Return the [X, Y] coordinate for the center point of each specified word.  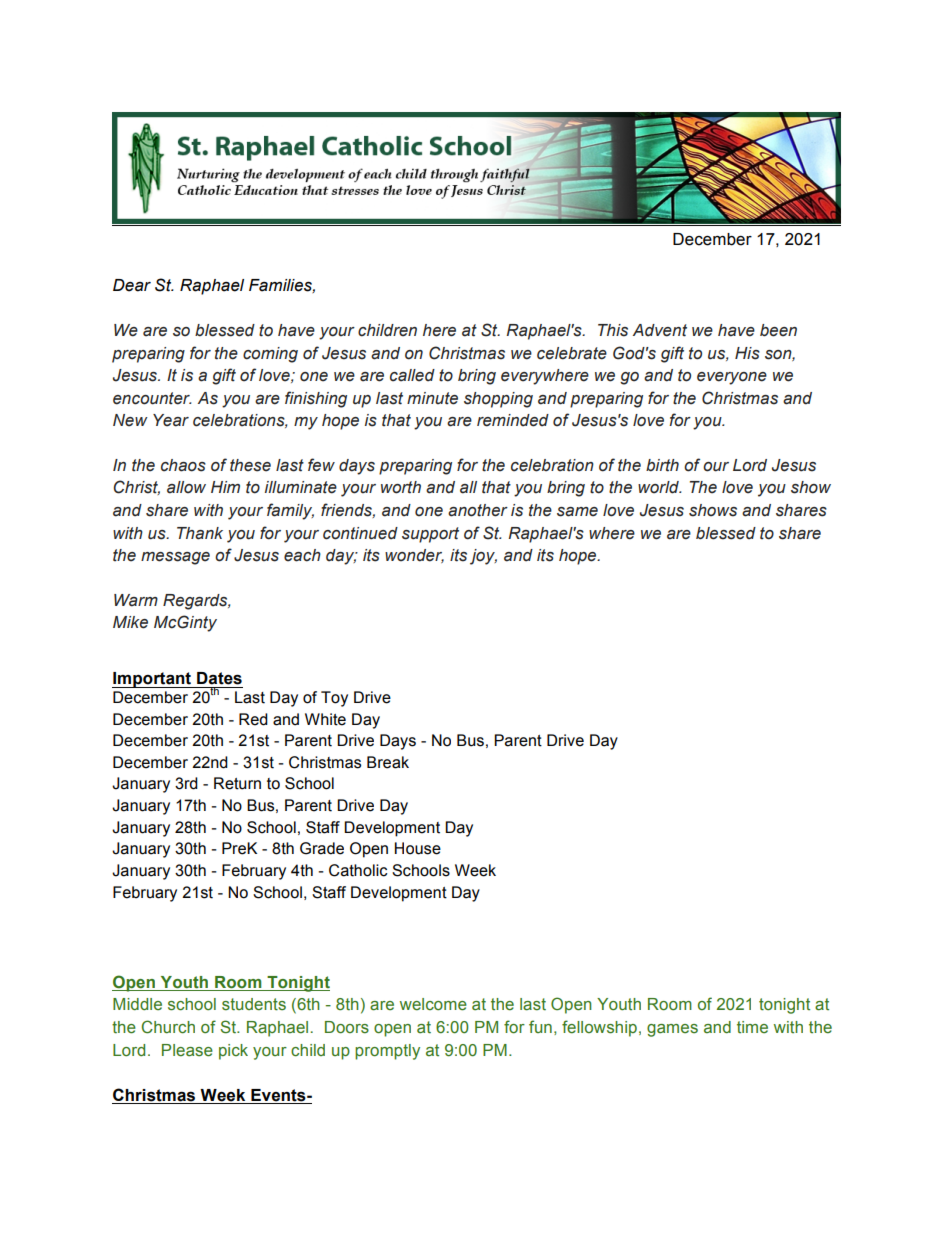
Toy [334, 699]
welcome [433, 1004]
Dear [132, 285]
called [412, 375]
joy [483, 557]
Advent [660, 330]
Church [168, 1027]
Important [153, 680]
